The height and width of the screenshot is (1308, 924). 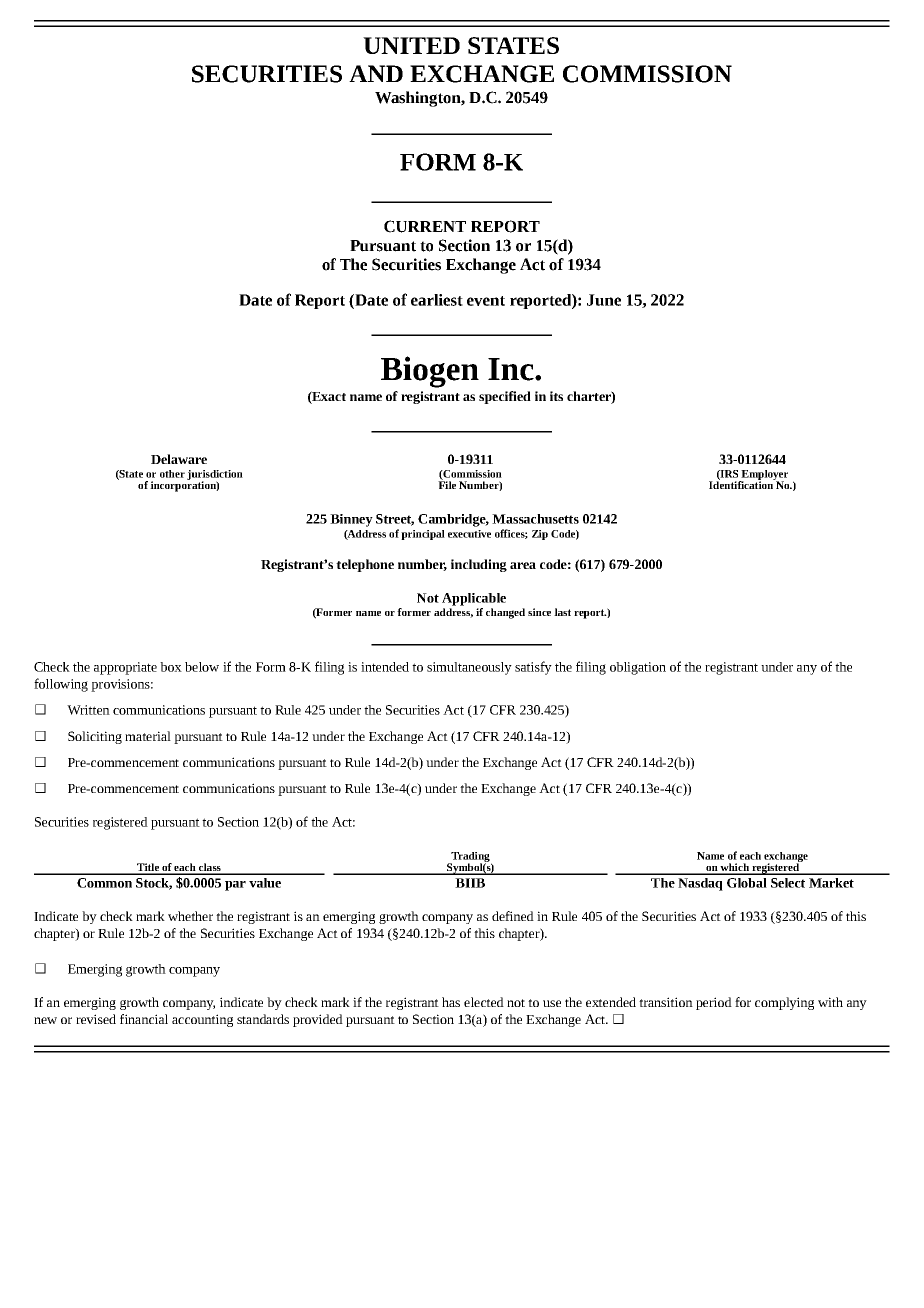 What do you see at coordinates (425, 226) in the screenshot?
I see `CURRENT` at bounding box center [425, 226].
